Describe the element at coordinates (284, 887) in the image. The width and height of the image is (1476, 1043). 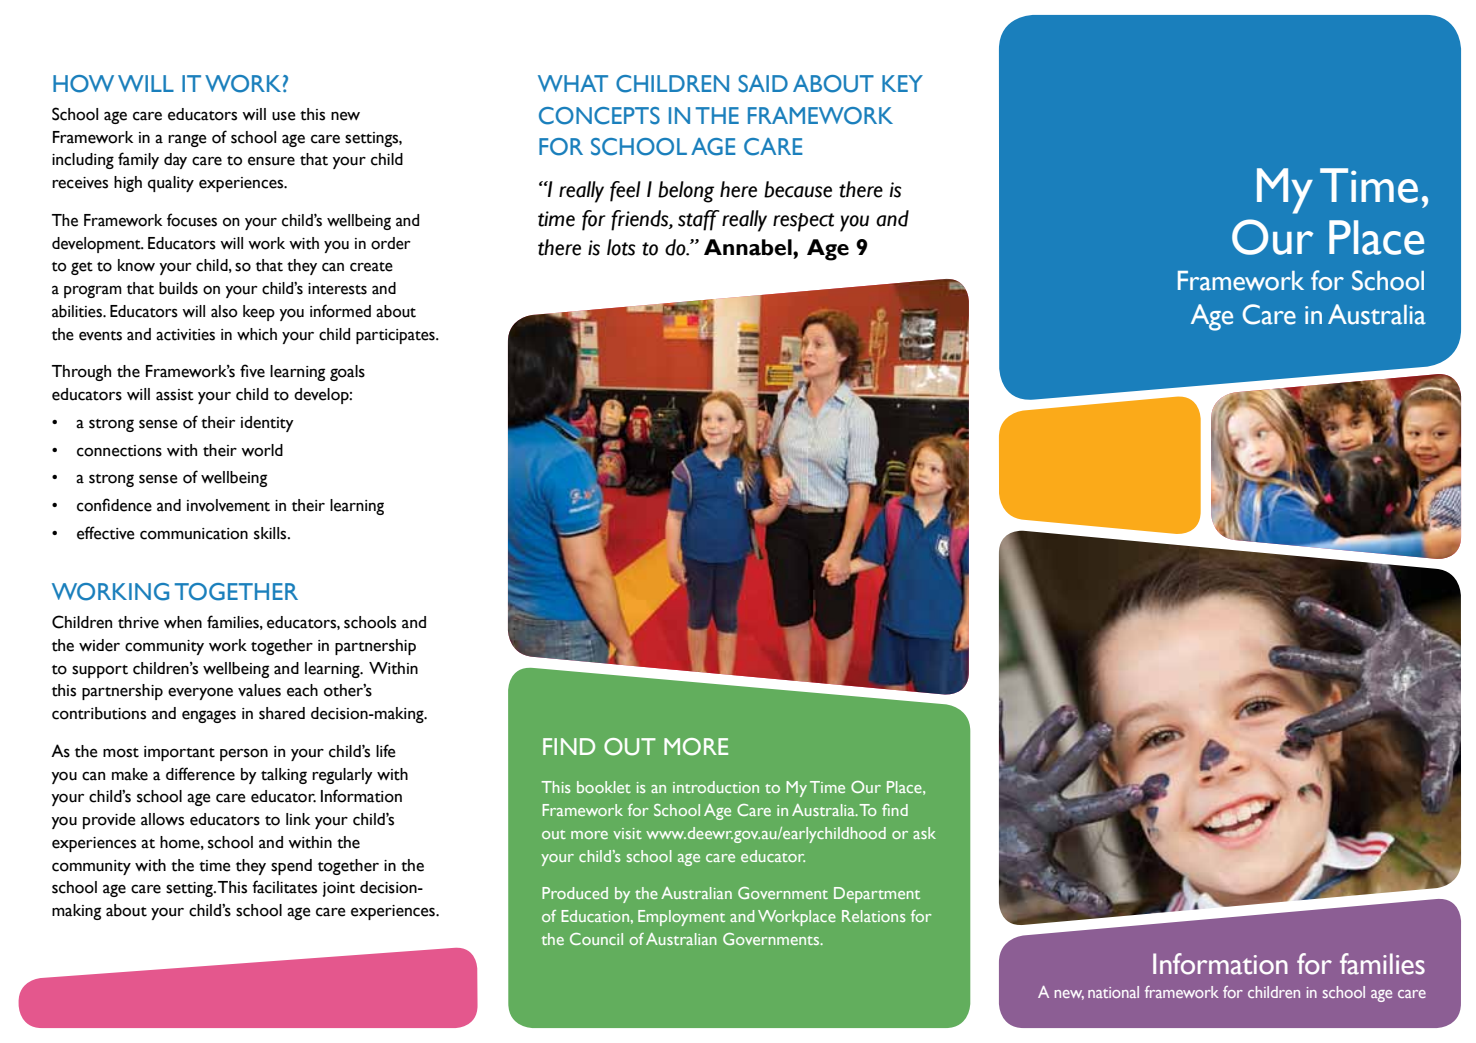
I see `facilitates` at that location.
